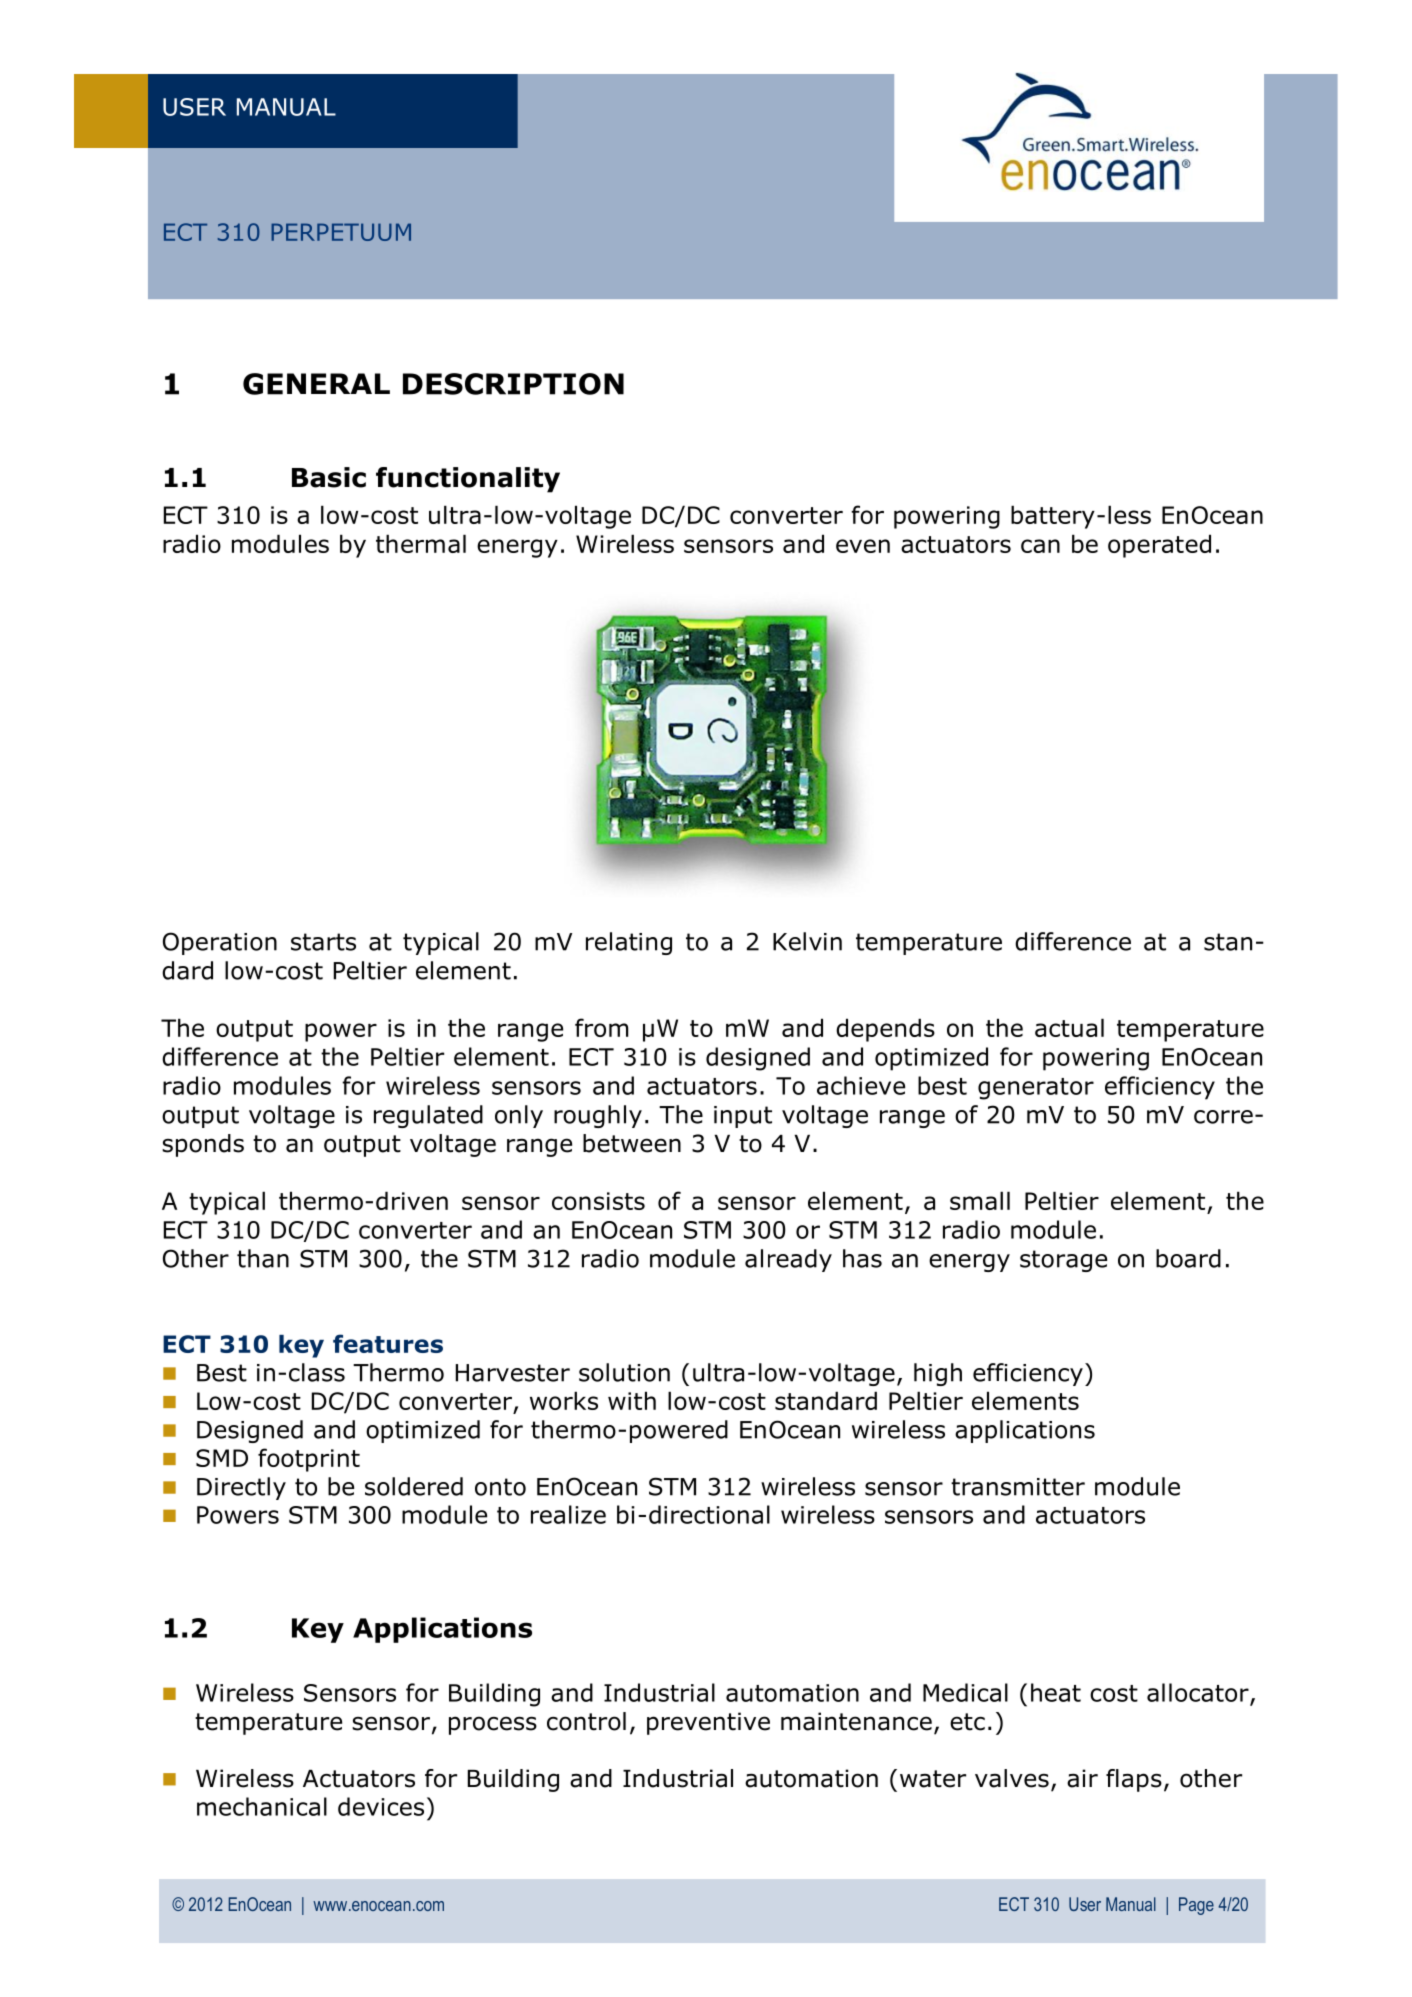  Describe the element at coordinates (513, 384) in the screenshot. I see `DESCRIPTION` at that location.
